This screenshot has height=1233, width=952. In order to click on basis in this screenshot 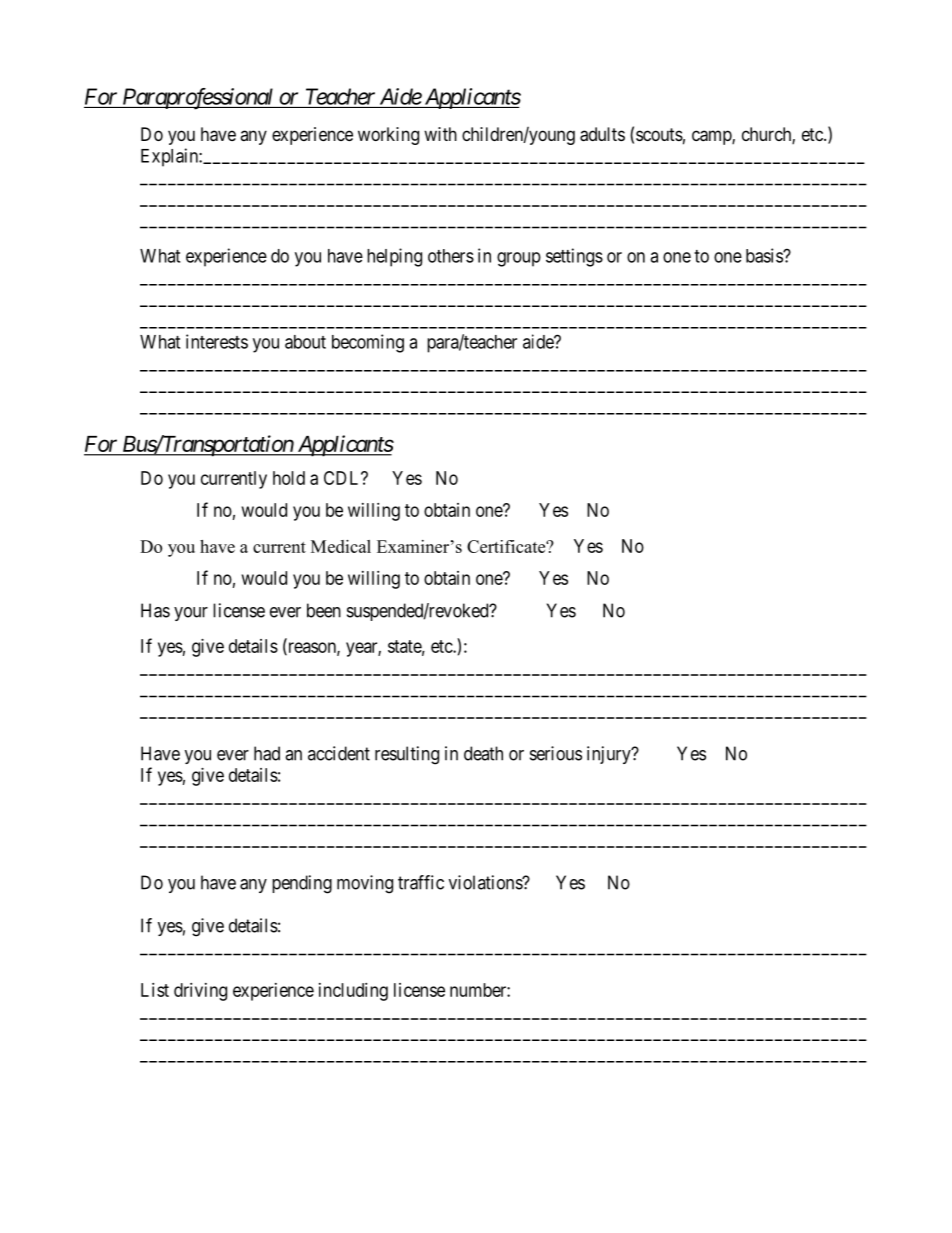, I will do `click(765, 255)`.
